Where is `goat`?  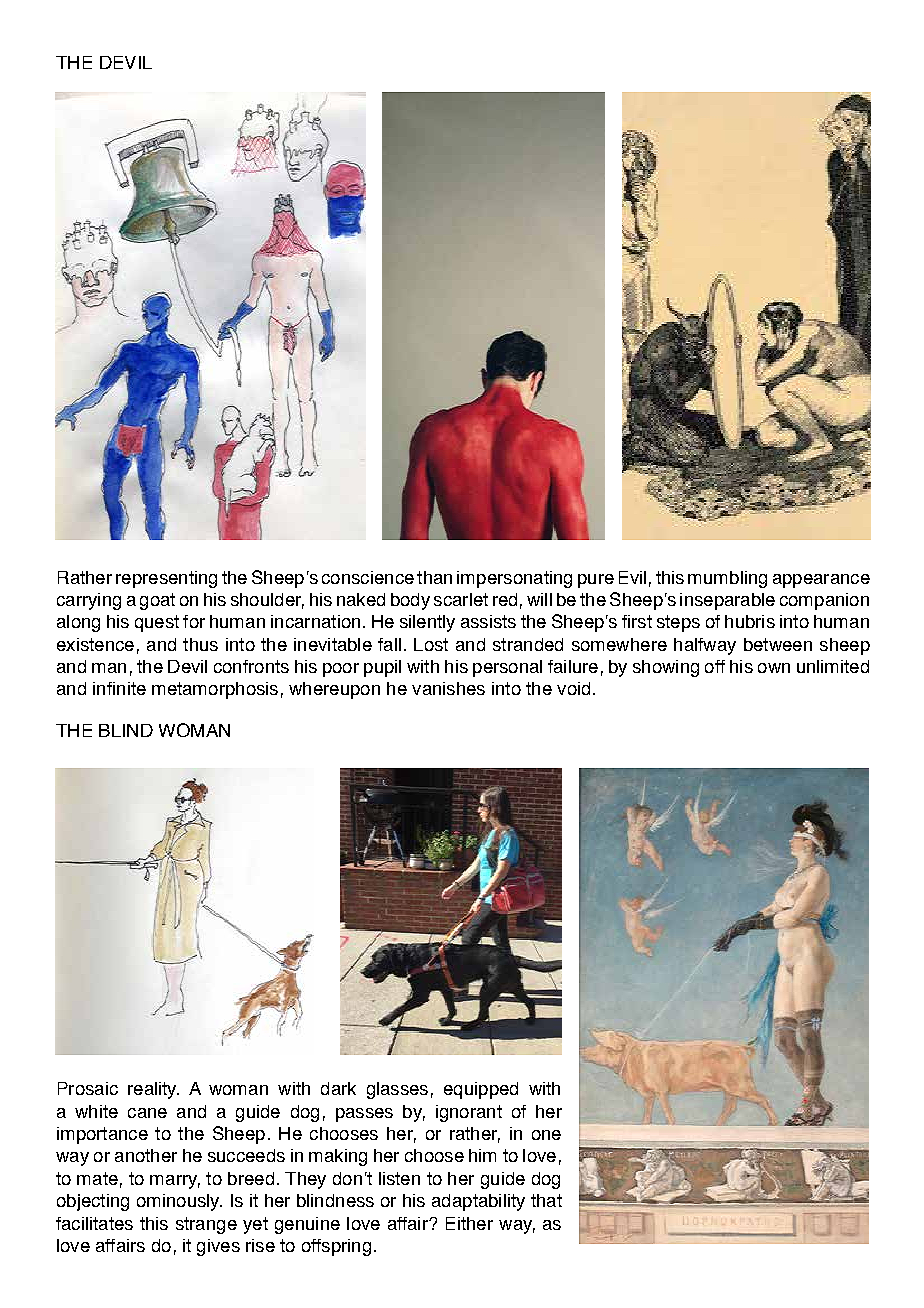
goat is located at coordinates (157, 601).
